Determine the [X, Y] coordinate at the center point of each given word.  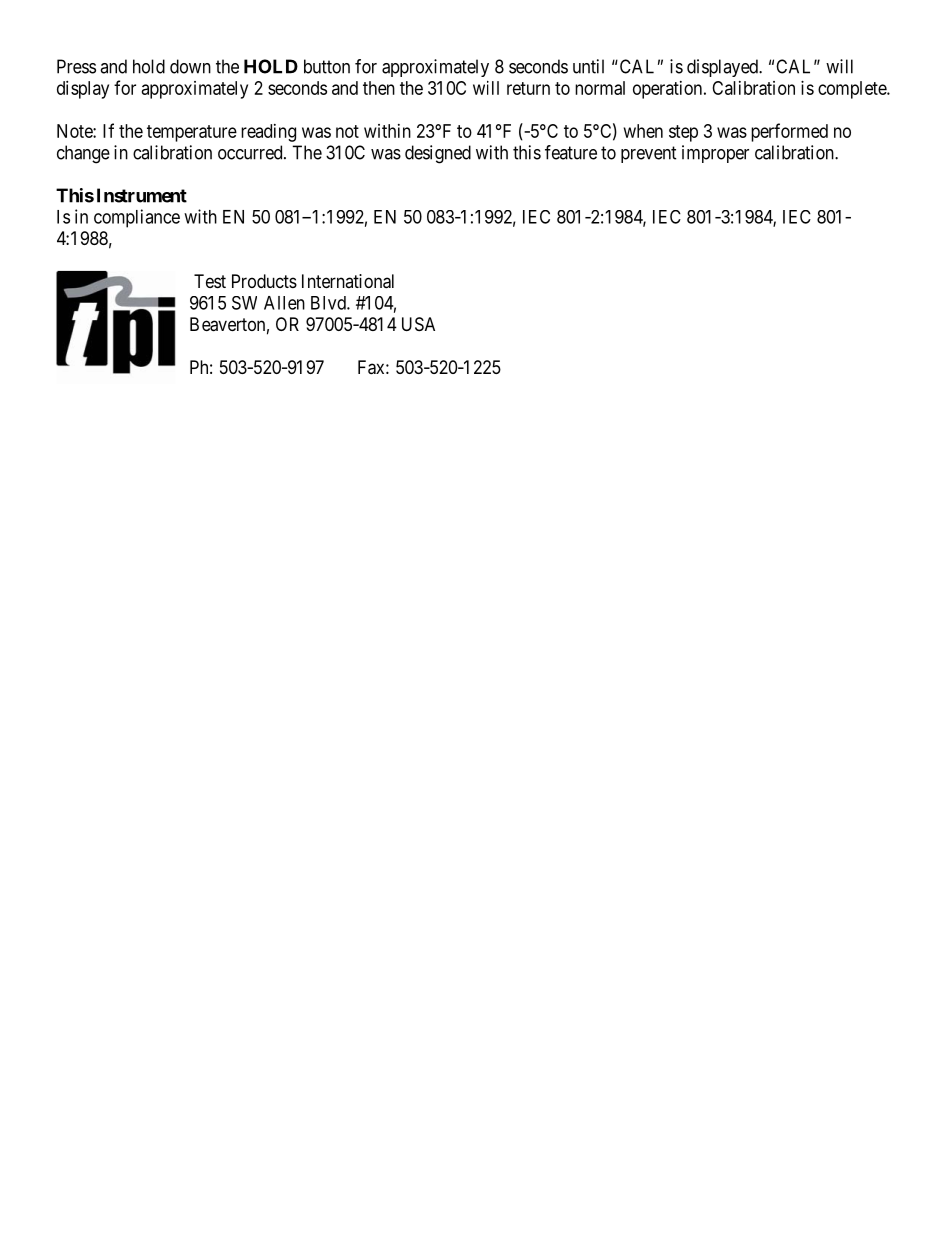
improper [715, 154]
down [190, 66]
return [528, 88]
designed [438, 154]
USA [418, 324]
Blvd [329, 303]
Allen [284, 303]
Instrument [142, 195]
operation [669, 90]
